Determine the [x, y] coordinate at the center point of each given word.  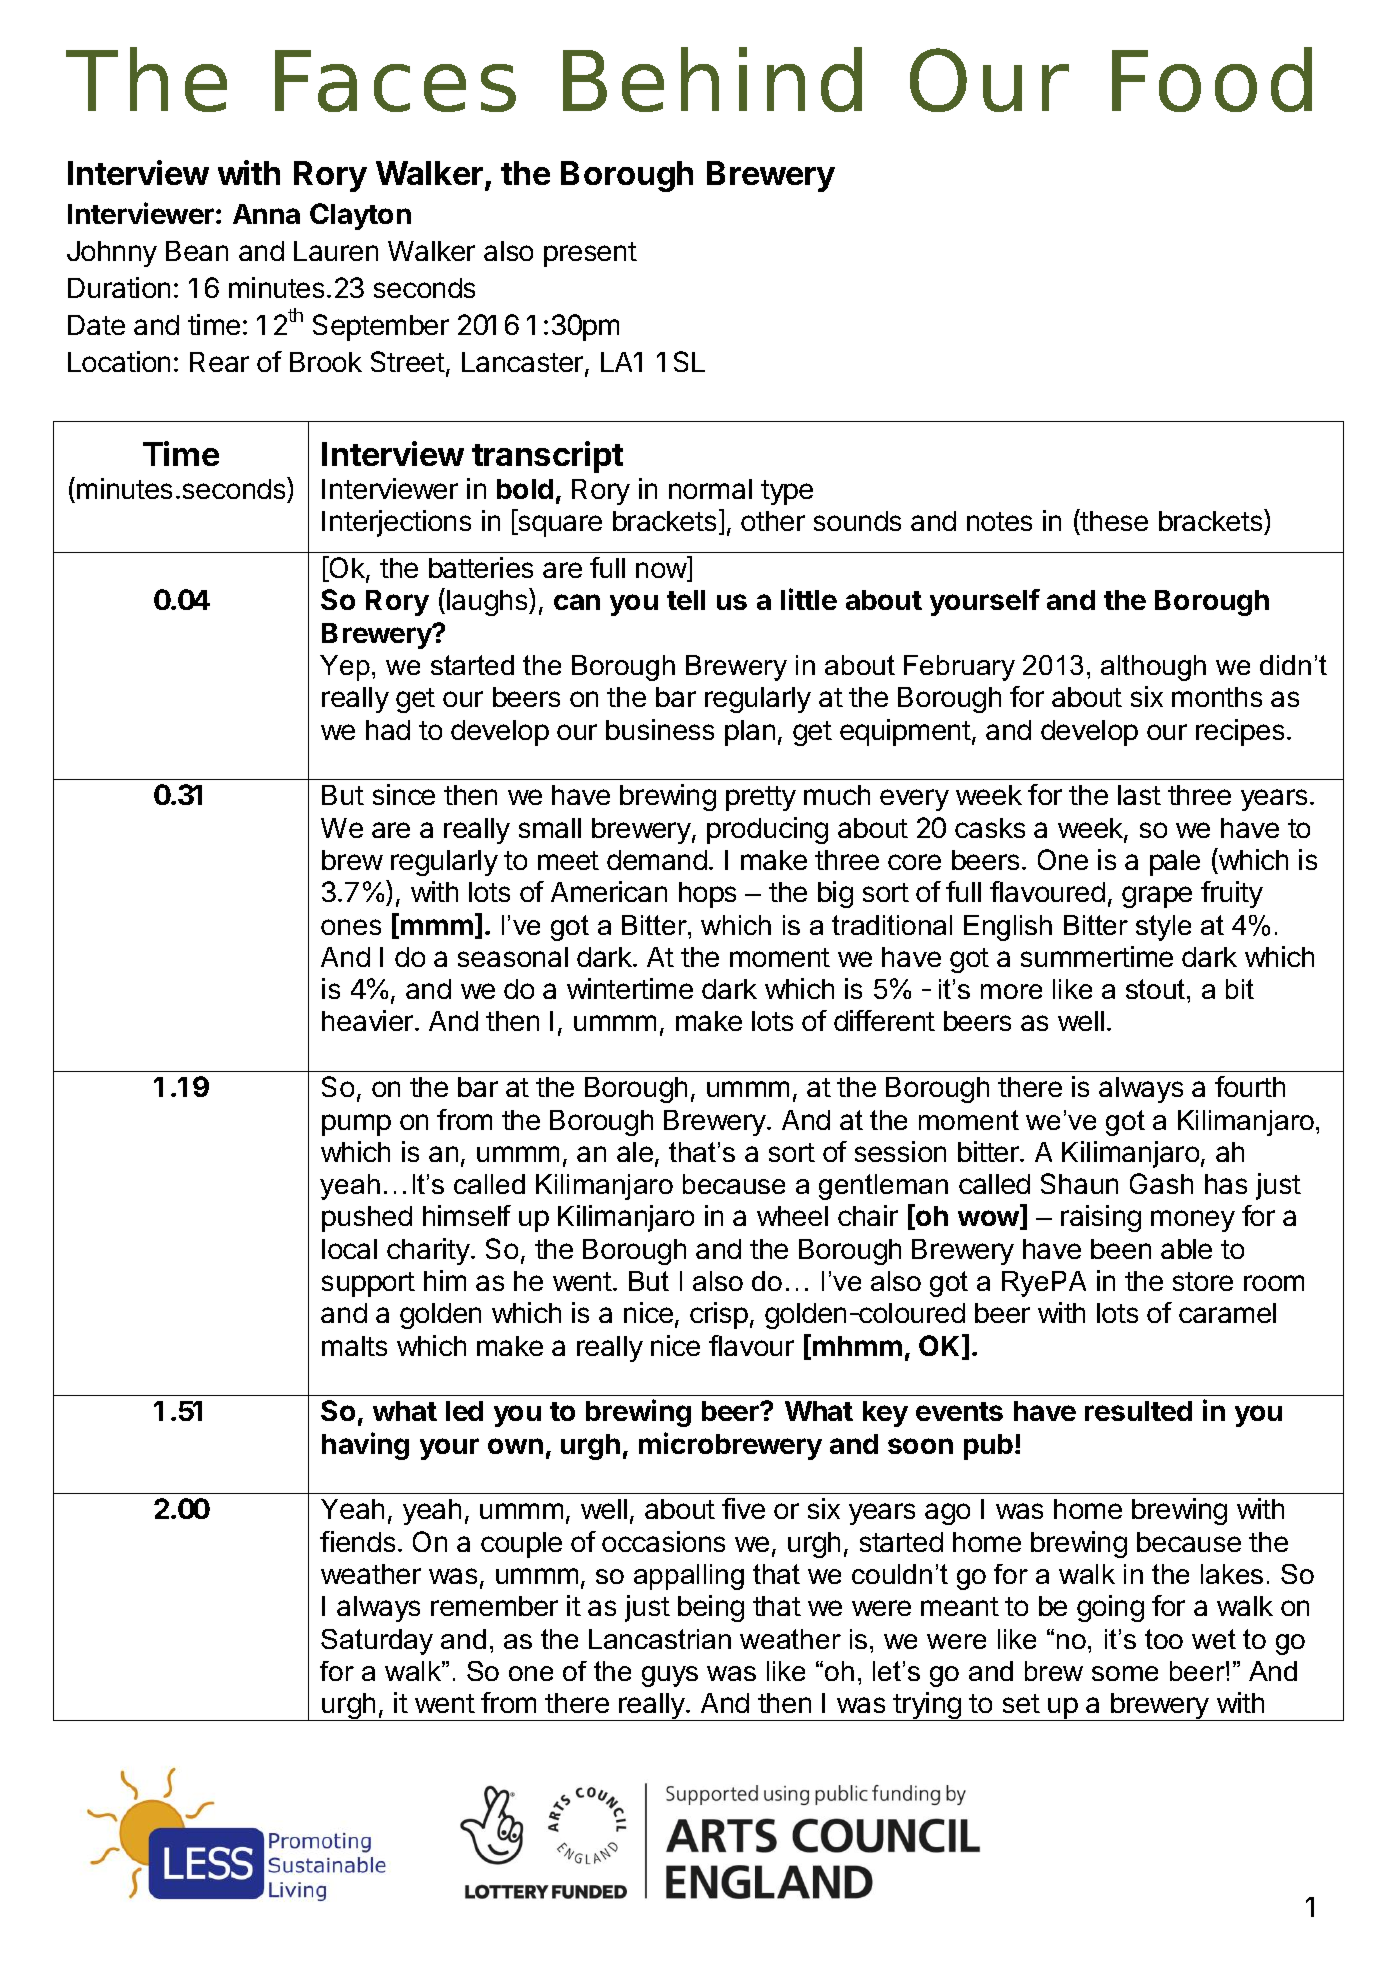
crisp [719, 1315]
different [884, 1020]
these [1113, 520]
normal [710, 489]
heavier [367, 1020]
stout [1157, 989]
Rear [219, 362]
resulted [1138, 1411]
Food [1212, 79]
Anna [266, 214]
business [660, 729]
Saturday [377, 1642]
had [388, 730]
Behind [712, 79]
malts [354, 1346]
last [1139, 795]
